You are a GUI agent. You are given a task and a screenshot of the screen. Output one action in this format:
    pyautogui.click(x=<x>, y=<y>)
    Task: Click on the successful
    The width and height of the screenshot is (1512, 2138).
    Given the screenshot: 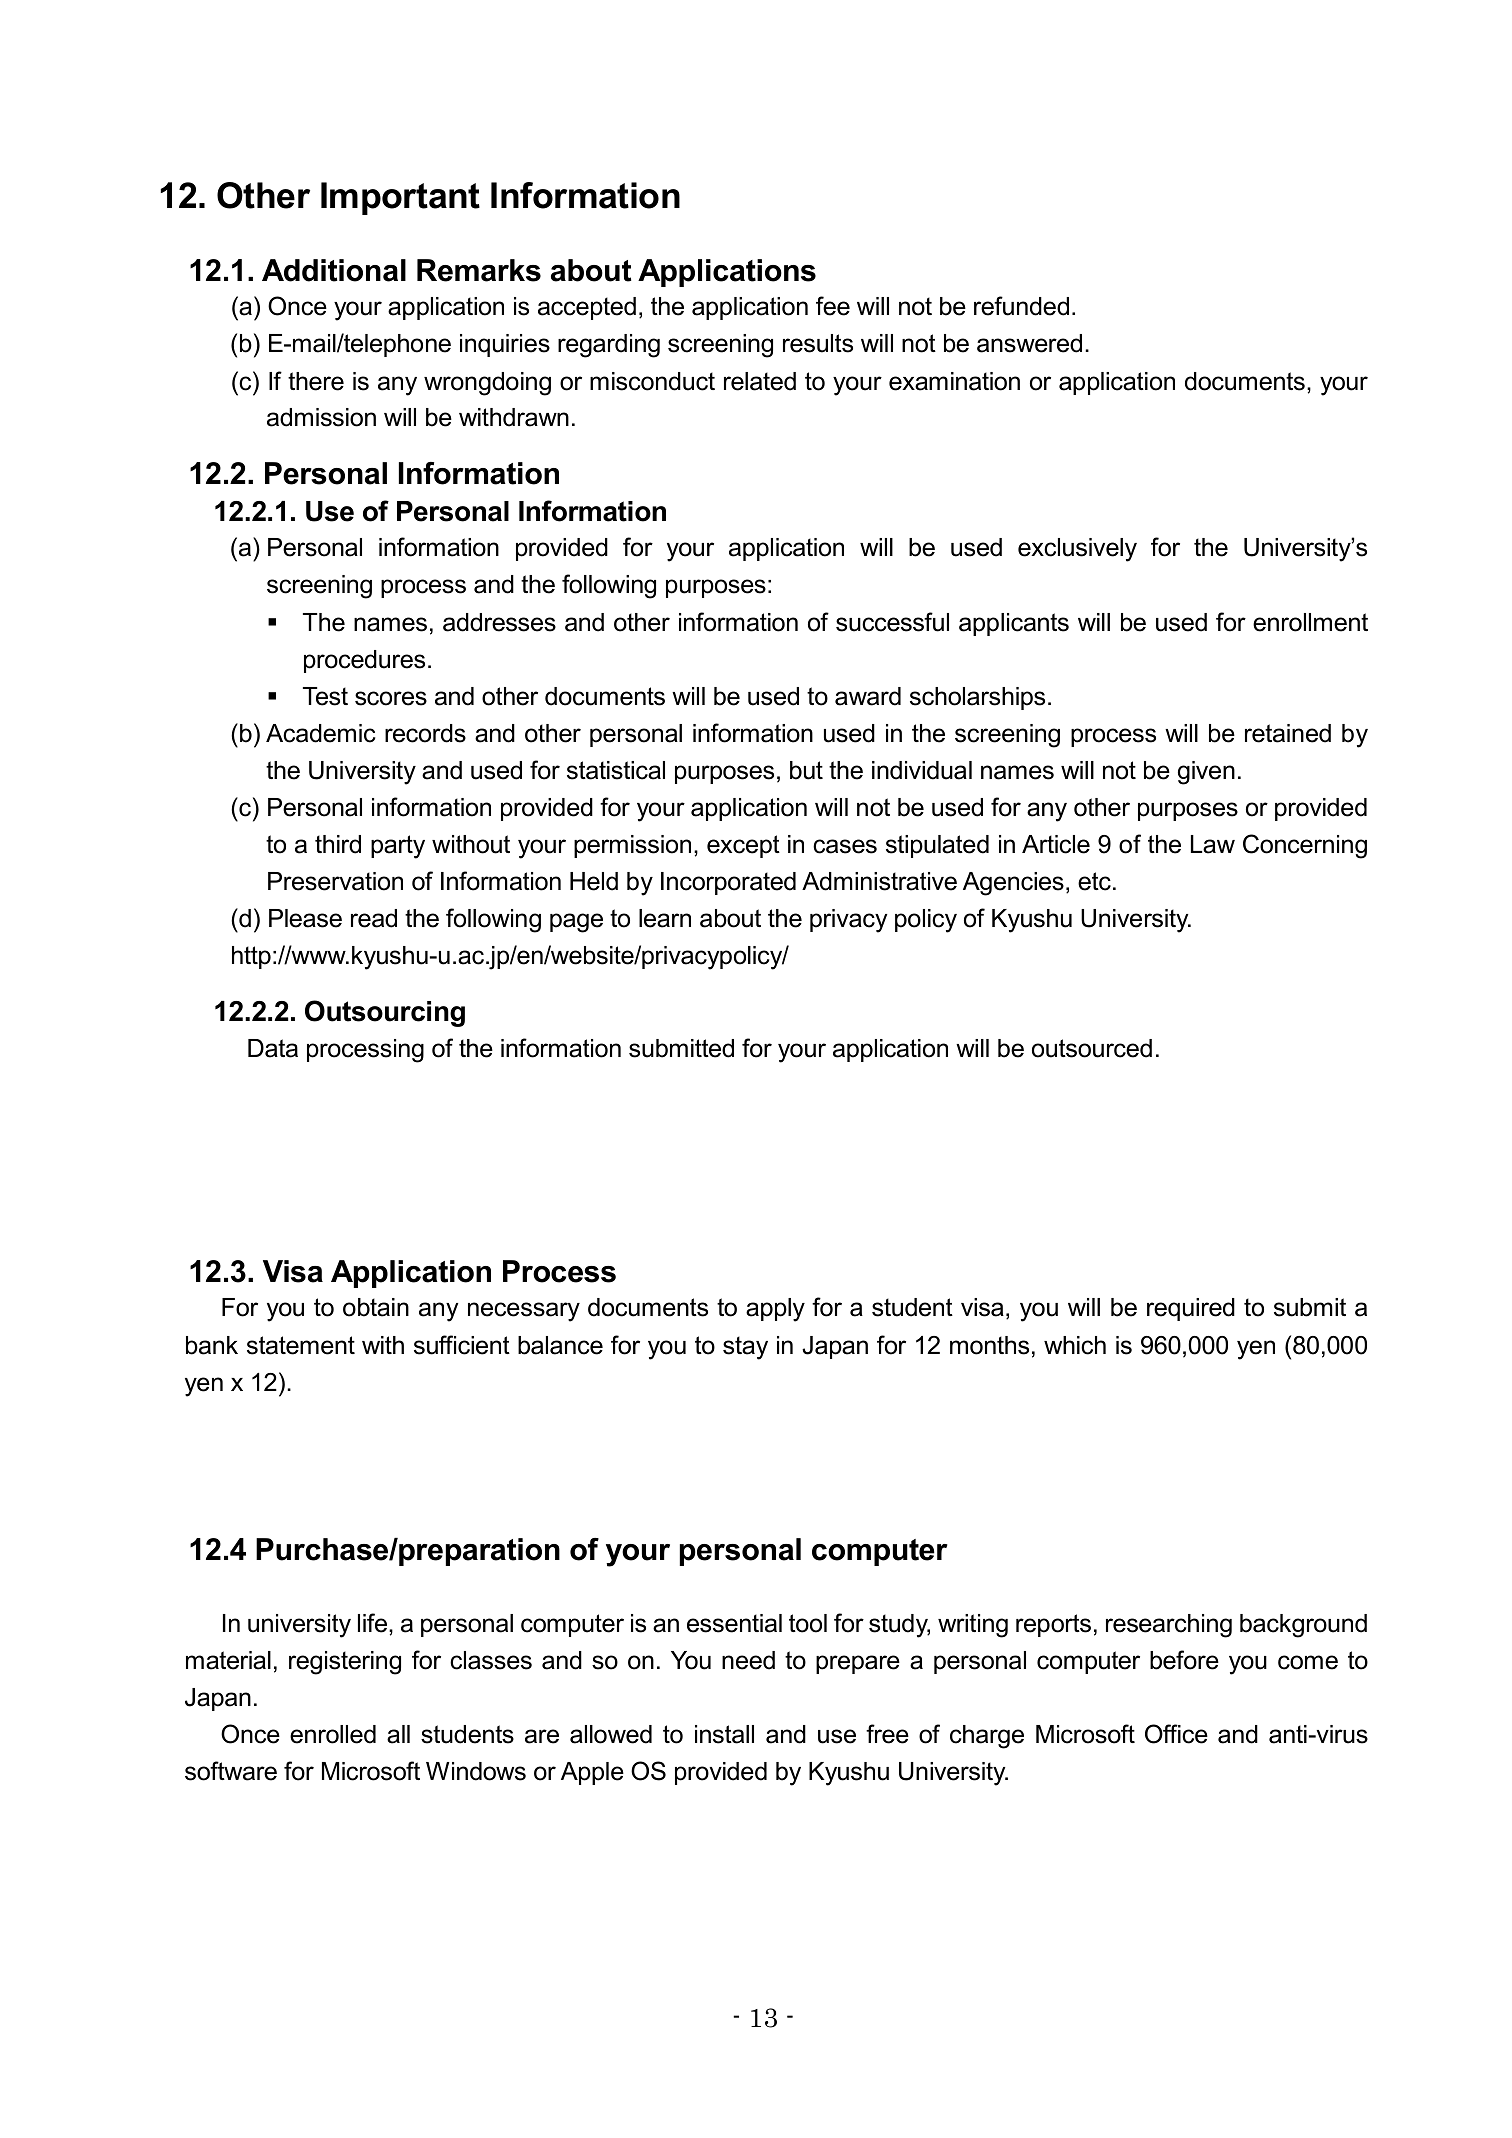 What is the action you would take?
    pyautogui.click(x=892, y=622)
